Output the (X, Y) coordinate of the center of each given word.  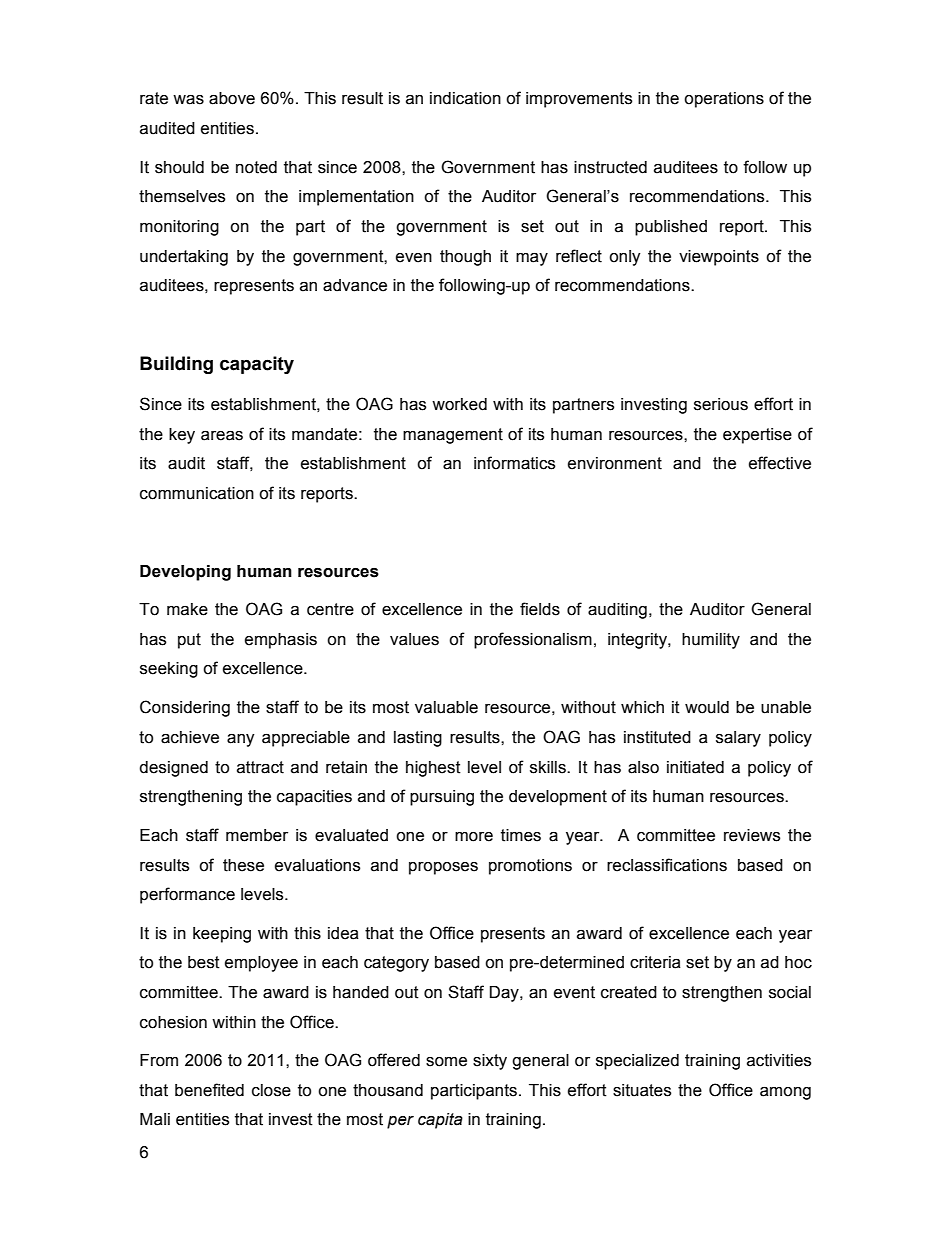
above (232, 98)
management (453, 436)
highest (433, 769)
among (785, 1093)
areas (222, 435)
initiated (695, 767)
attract (260, 767)
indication (465, 98)
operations (724, 100)
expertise (757, 436)
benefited (209, 1090)
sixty (490, 1062)
